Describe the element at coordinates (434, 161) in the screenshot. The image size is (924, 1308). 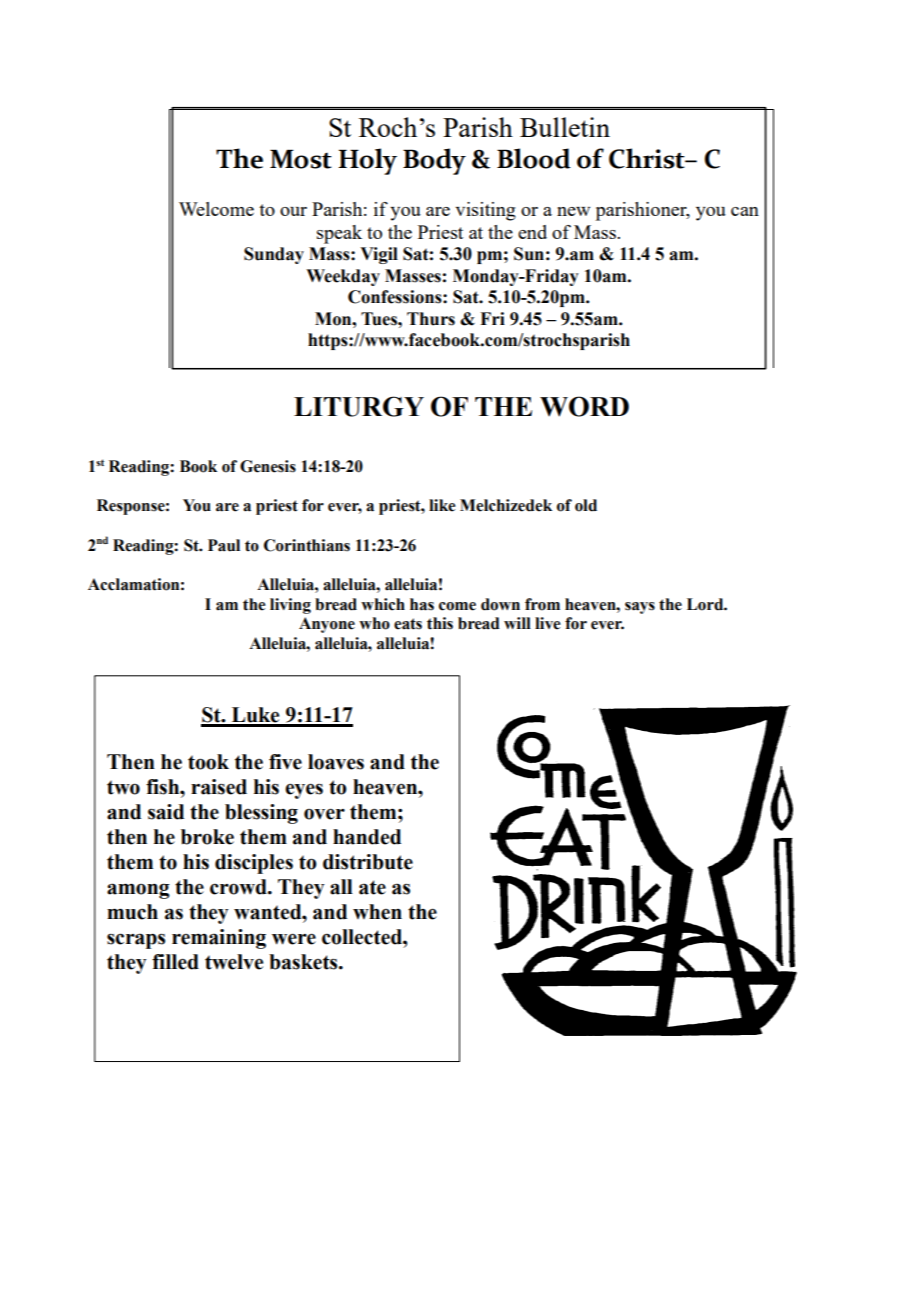
I see `Body` at that location.
